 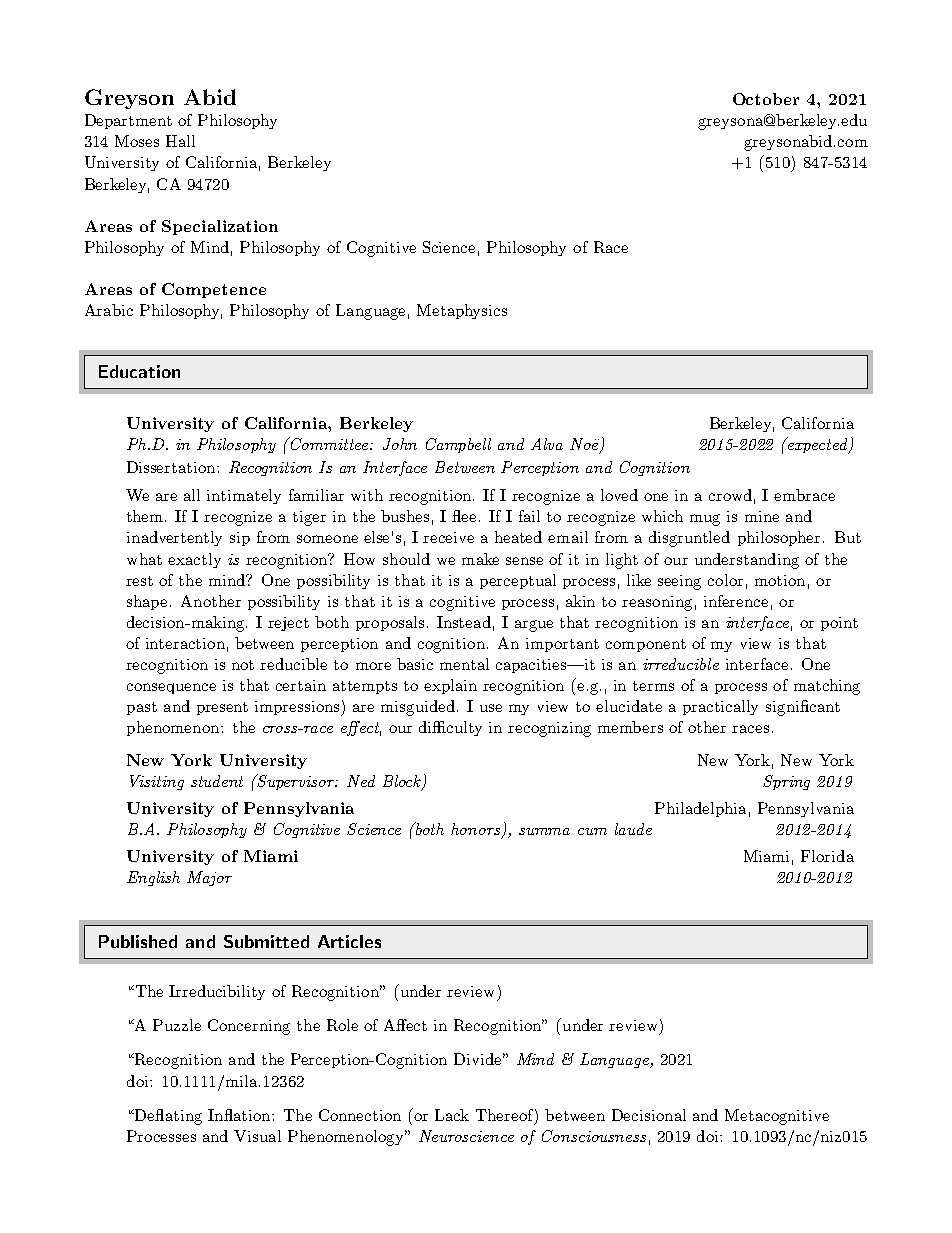 What do you see at coordinates (766, 99) in the screenshot?
I see `October` at bounding box center [766, 99].
